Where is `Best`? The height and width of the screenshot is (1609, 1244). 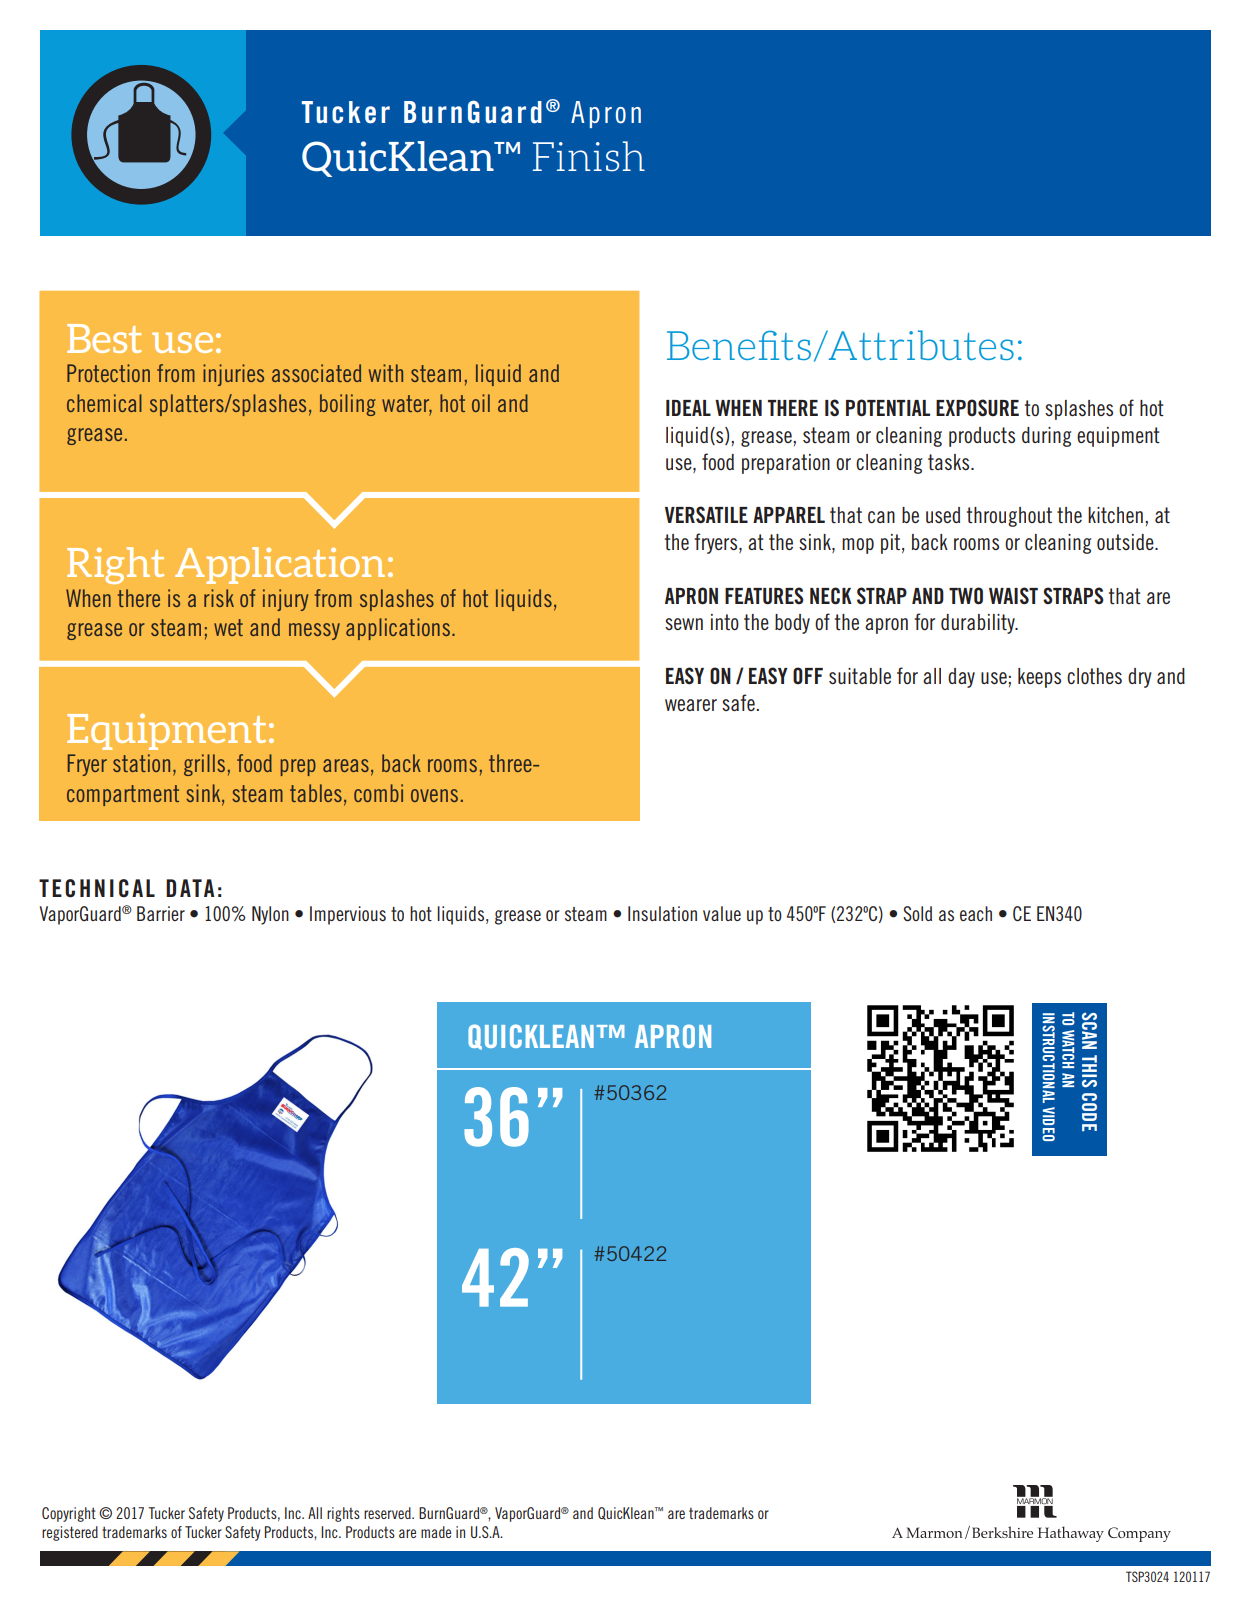
Best is located at coordinates (104, 338).
